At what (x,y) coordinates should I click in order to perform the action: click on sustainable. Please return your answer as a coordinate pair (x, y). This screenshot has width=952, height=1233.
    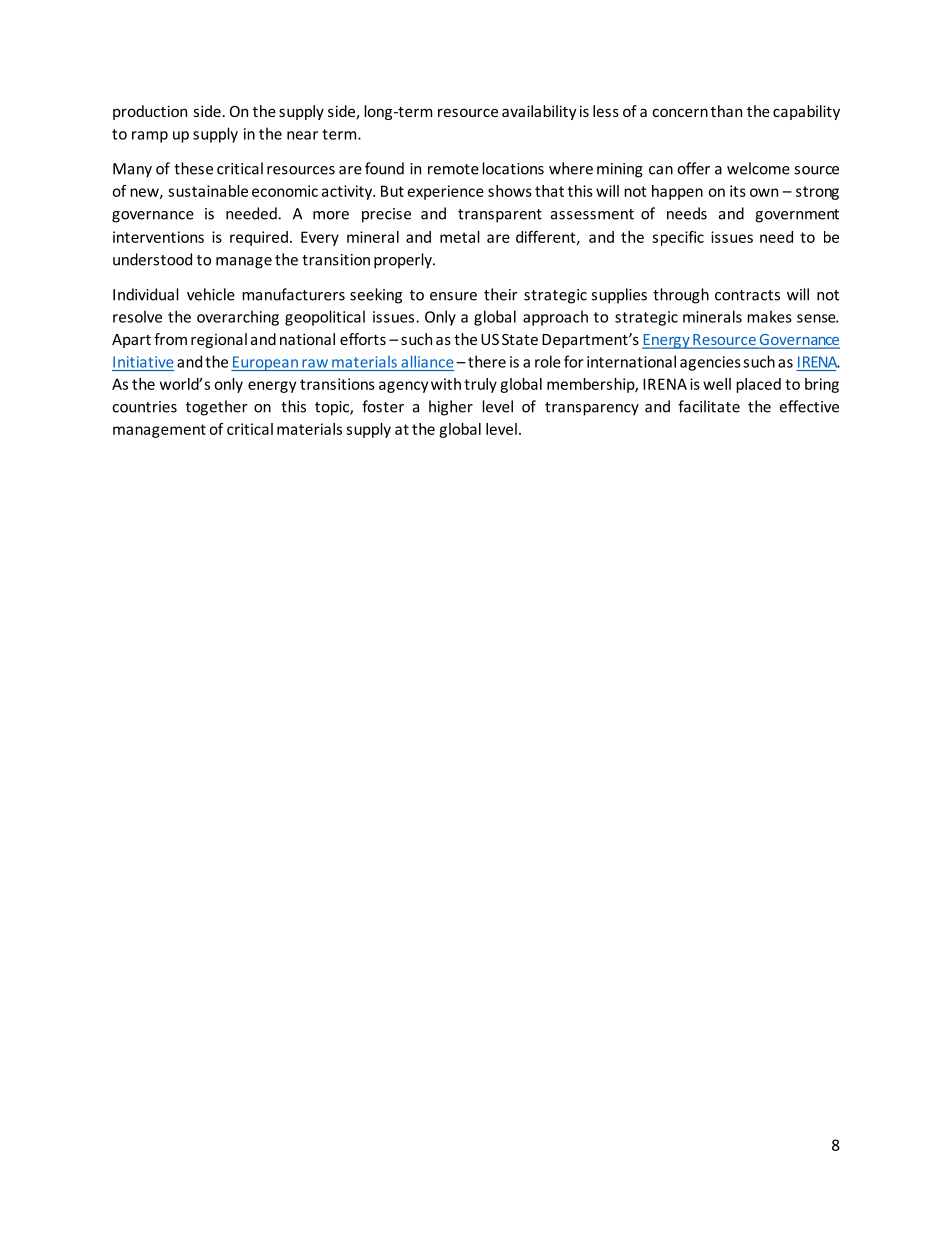
    Looking at the image, I should click on (208, 191).
